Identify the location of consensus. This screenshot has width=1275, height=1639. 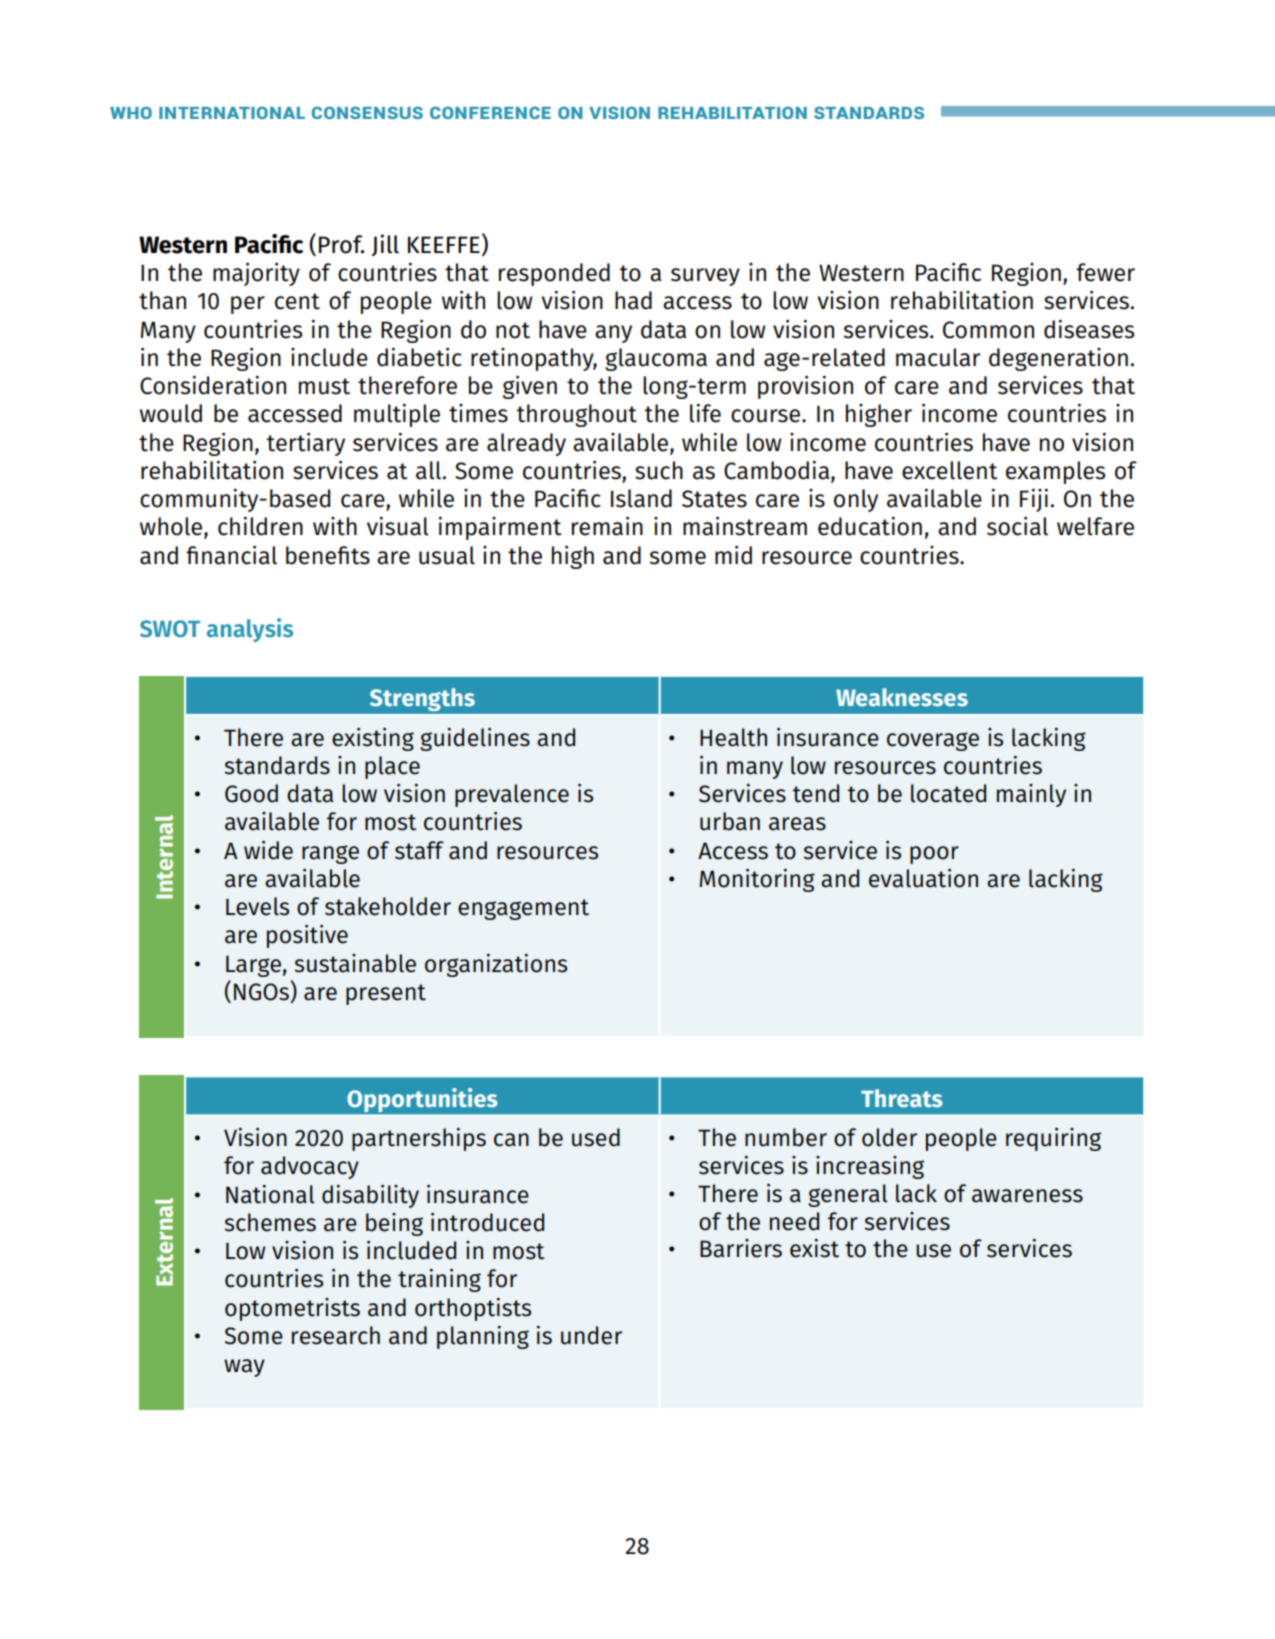
(367, 113).
